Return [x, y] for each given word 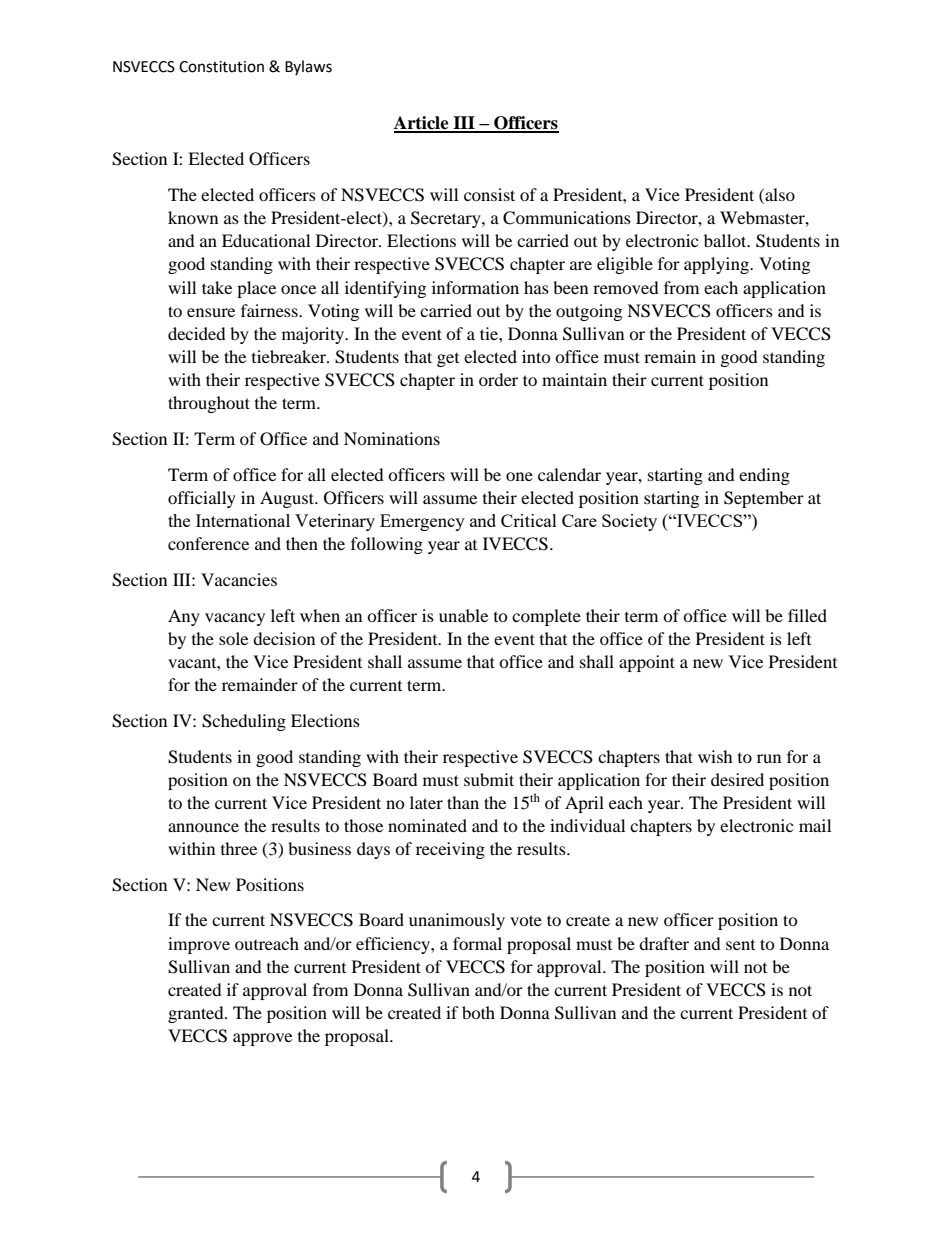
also [779, 194]
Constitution [221, 67]
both [478, 1012]
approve [262, 1039]
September [764, 499]
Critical [529, 520]
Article [422, 124]
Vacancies [239, 579]
